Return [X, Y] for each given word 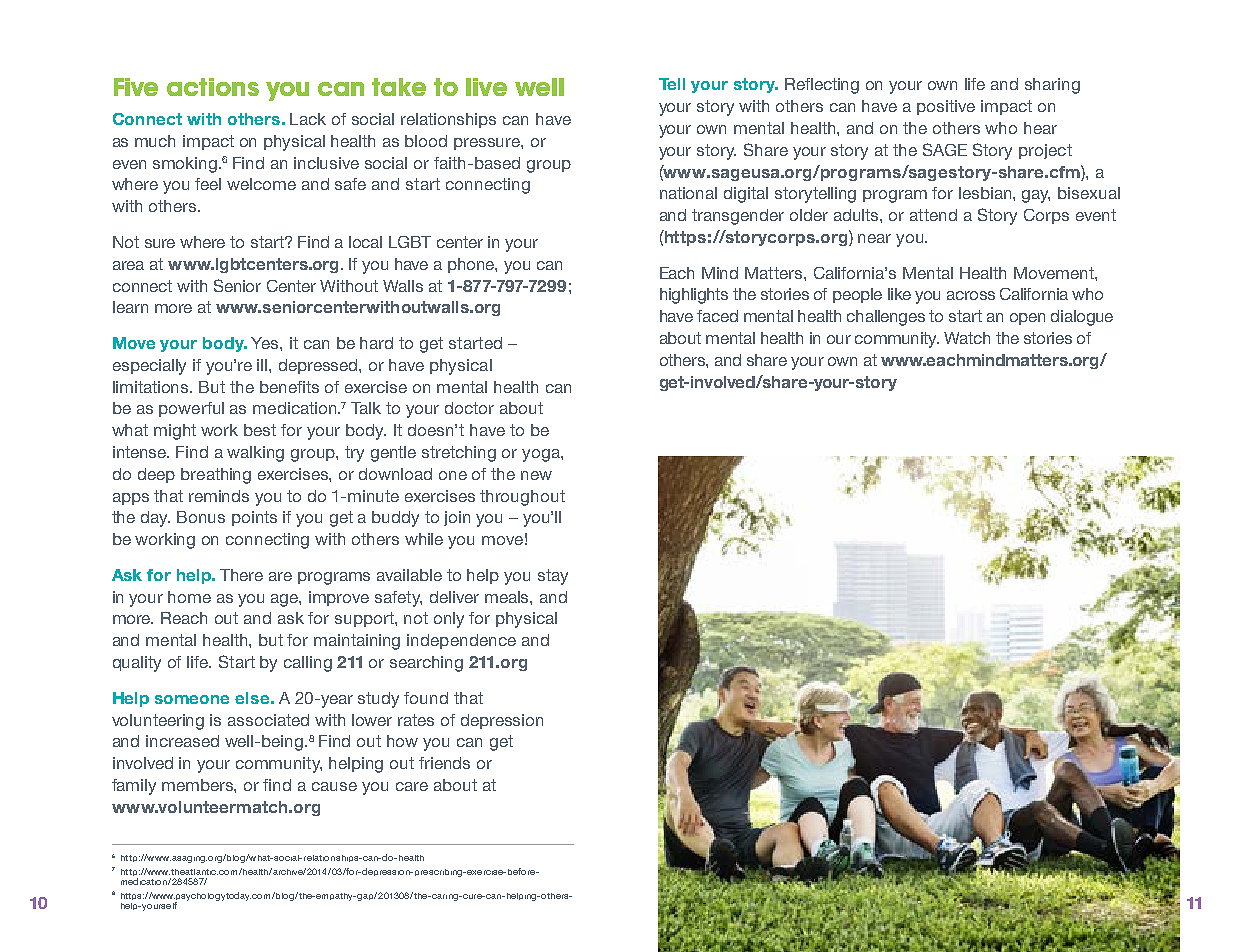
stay [553, 577]
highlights [694, 296]
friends [444, 763]
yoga [542, 455]
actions [213, 87]
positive [946, 107]
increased [182, 741]
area [128, 265]
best [260, 430]
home [189, 597]
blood [426, 141]
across [971, 295]
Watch [967, 338]
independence [461, 641]
